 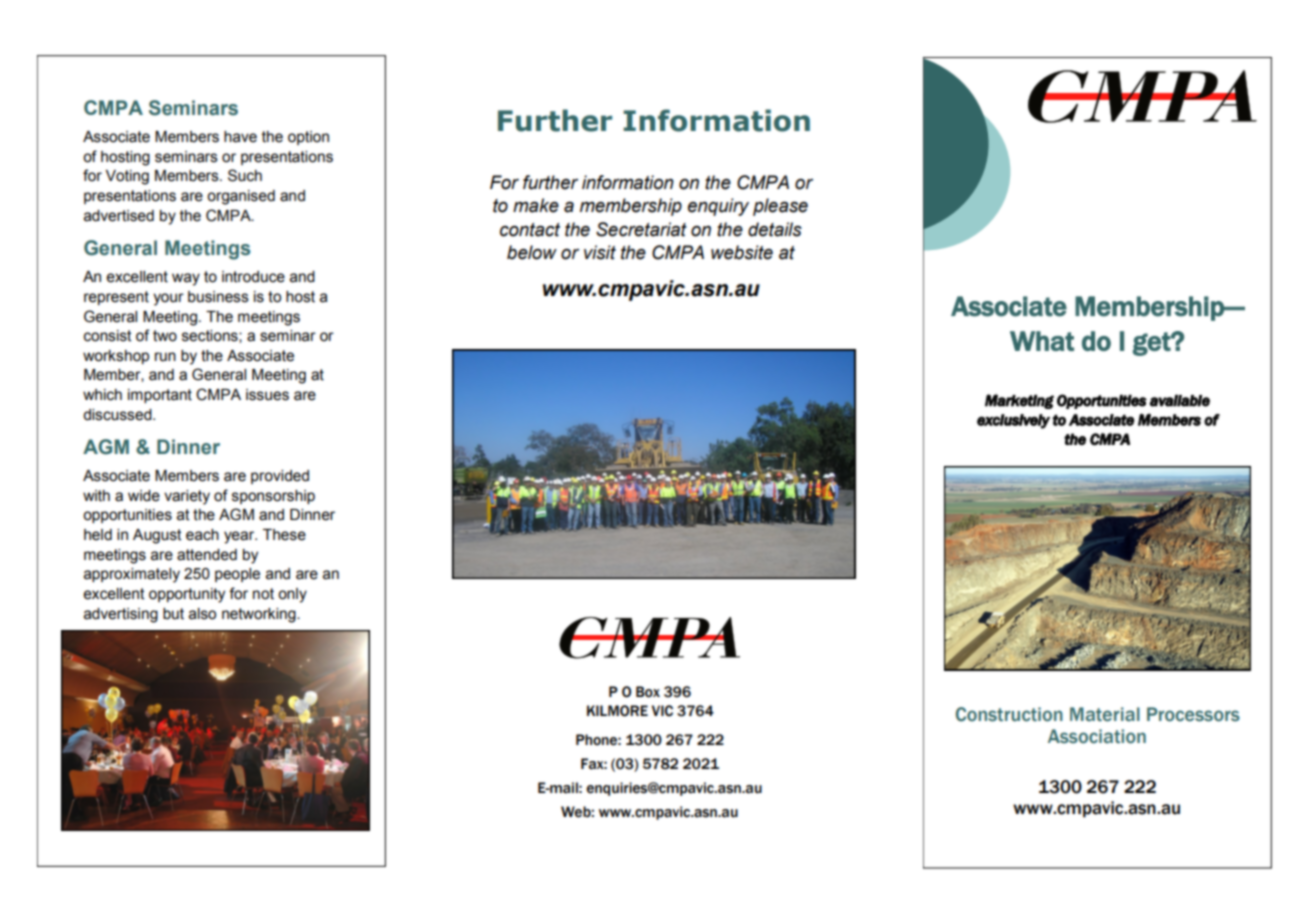 I want to click on only, so click(x=292, y=595).
